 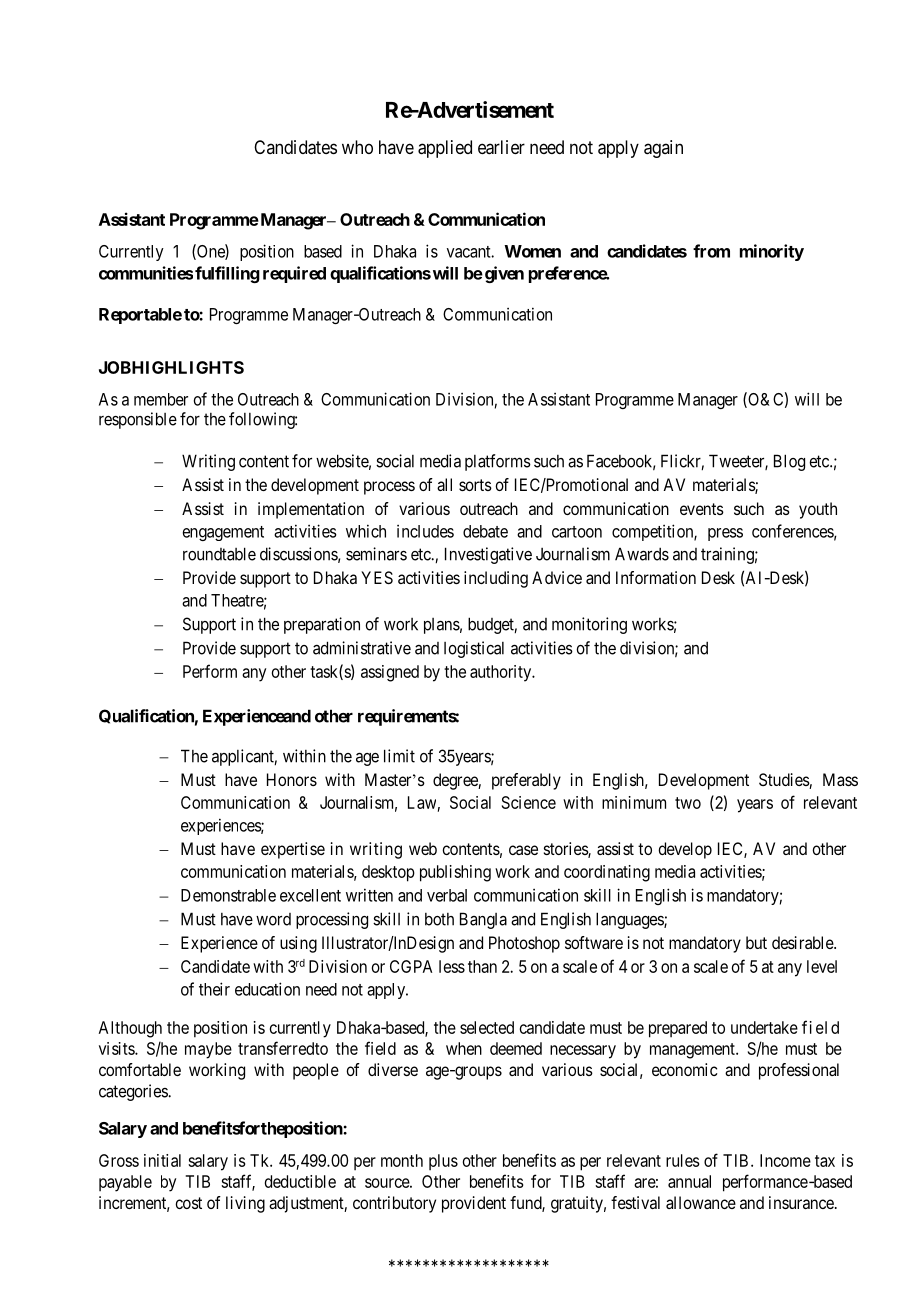 What do you see at coordinates (188, 1203) in the document?
I see `cost` at bounding box center [188, 1203].
